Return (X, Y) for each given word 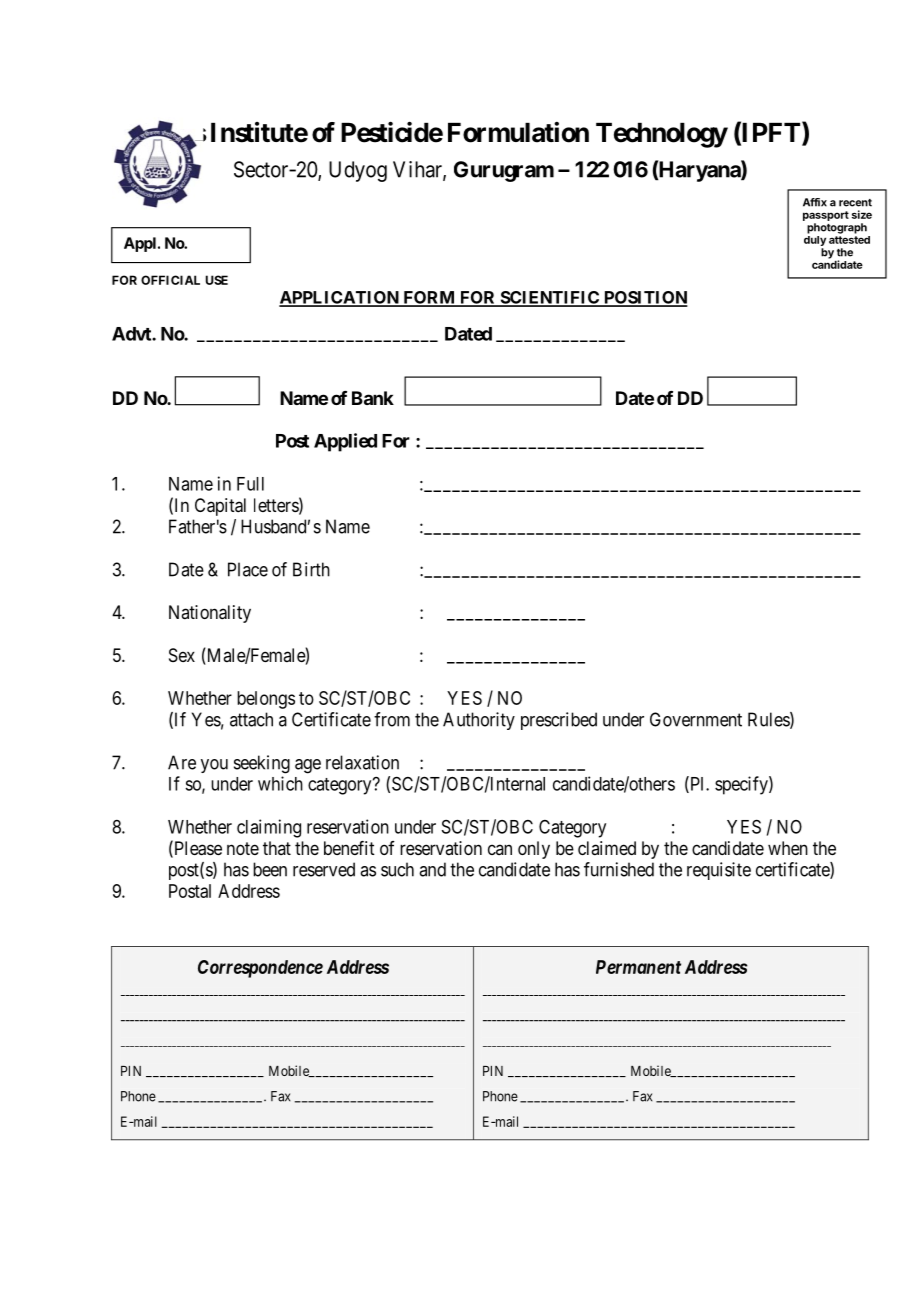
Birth (311, 569)
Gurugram (504, 171)
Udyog (358, 171)
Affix (815, 202)
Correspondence (260, 969)
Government (696, 719)
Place (248, 569)
